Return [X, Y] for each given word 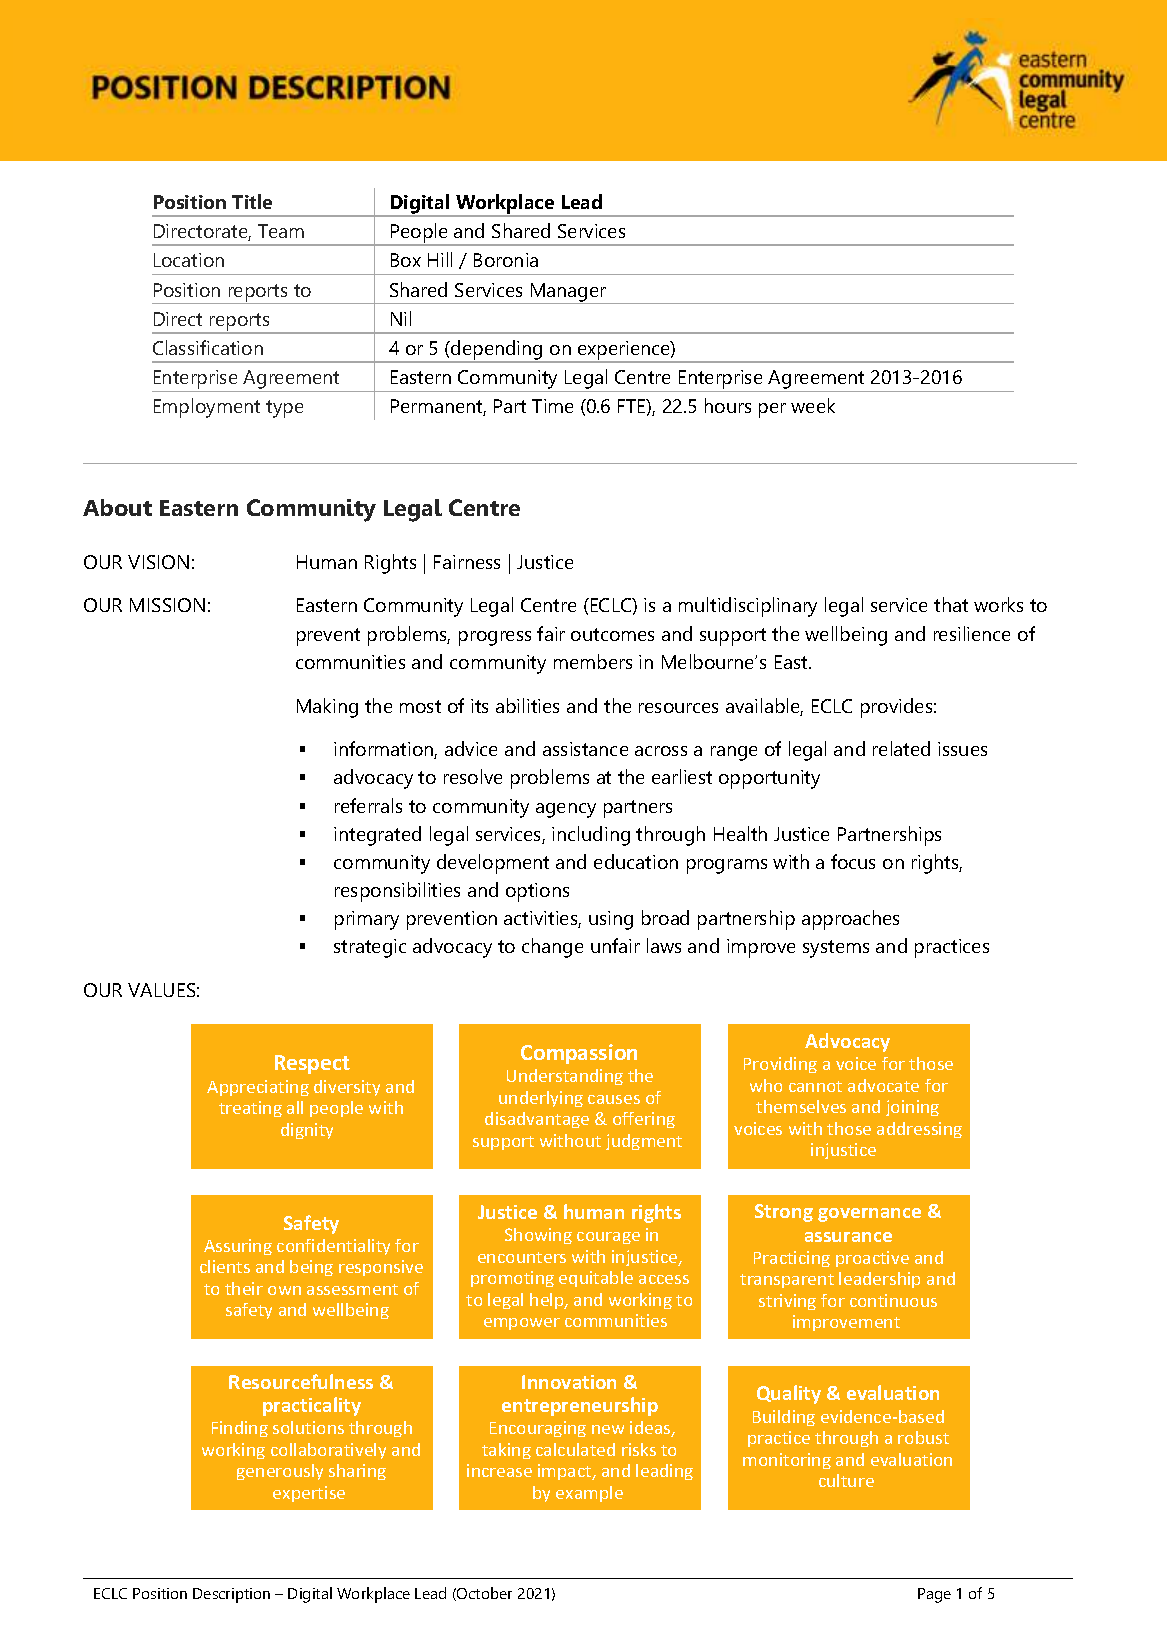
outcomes [612, 634]
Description [231, 1595]
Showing [538, 1236]
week [813, 405]
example [589, 1494]
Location [189, 260]
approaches [850, 920]
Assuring [238, 1247]
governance [869, 1215]
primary [367, 920]
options [537, 892]
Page [934, 1595]
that [951, 604]
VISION [158, 562]
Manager [569, 293]
